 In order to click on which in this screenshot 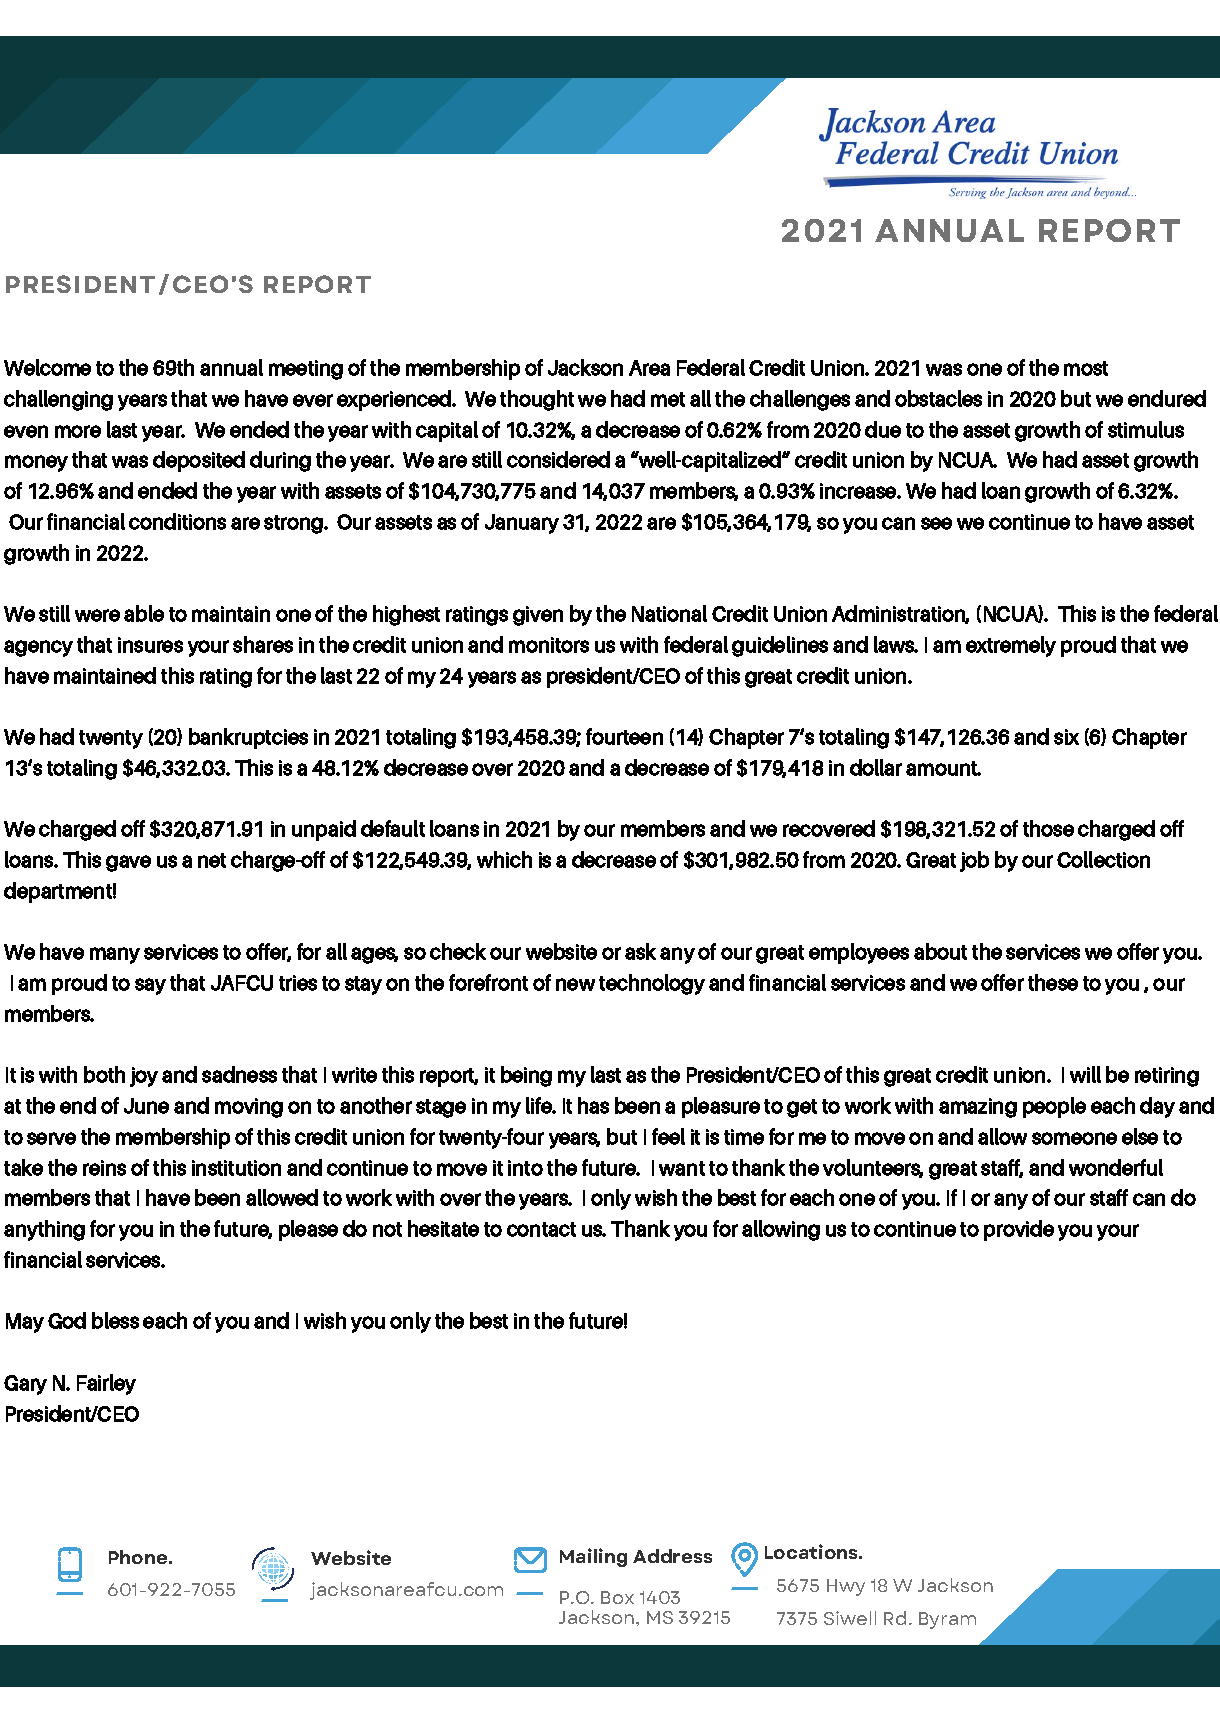, I will do `click(504, 859)`.
